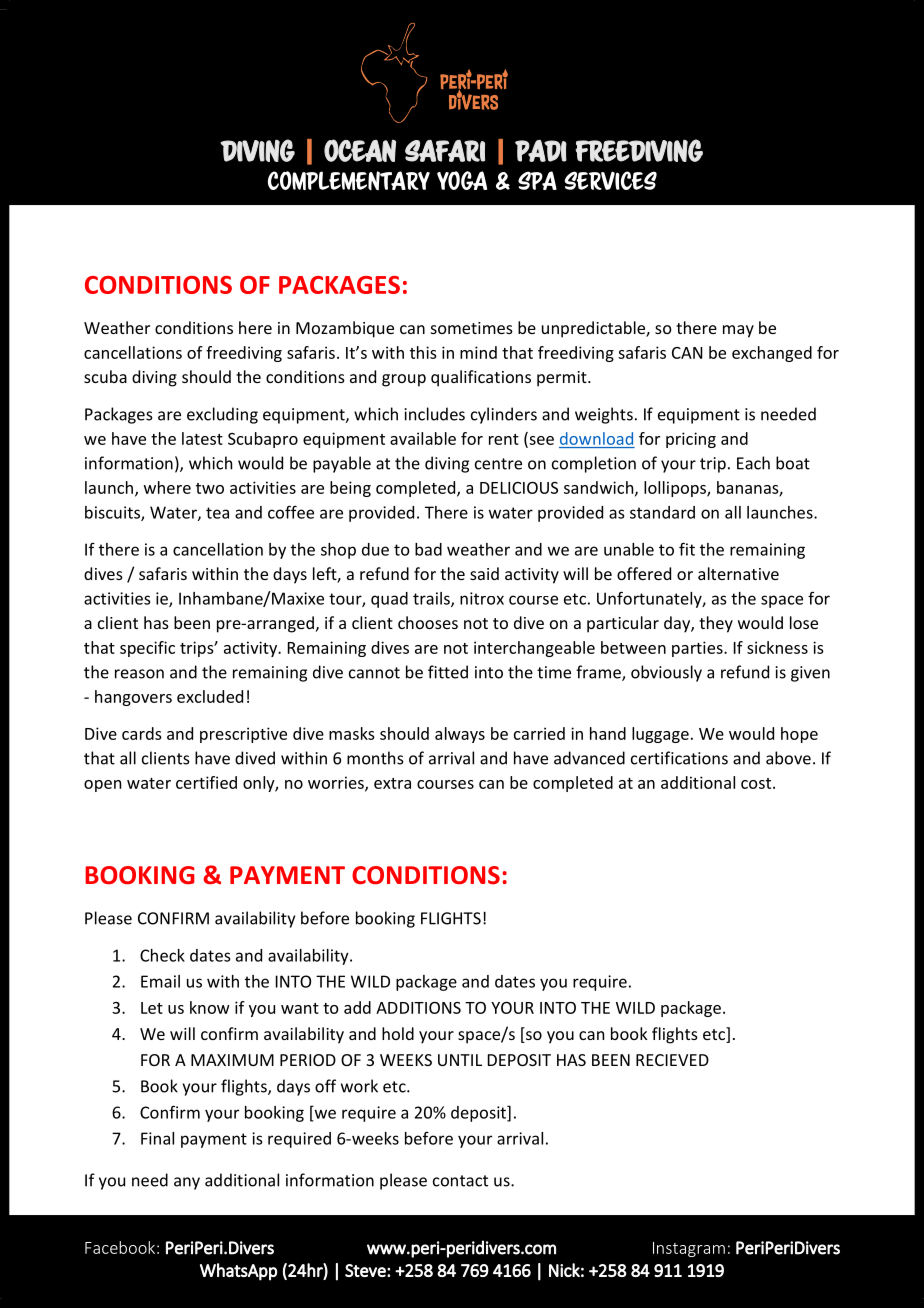  What do you see at coordinates (187, 1183) in the screenshot?
I see `any` at bounding box center [187, 1183].
